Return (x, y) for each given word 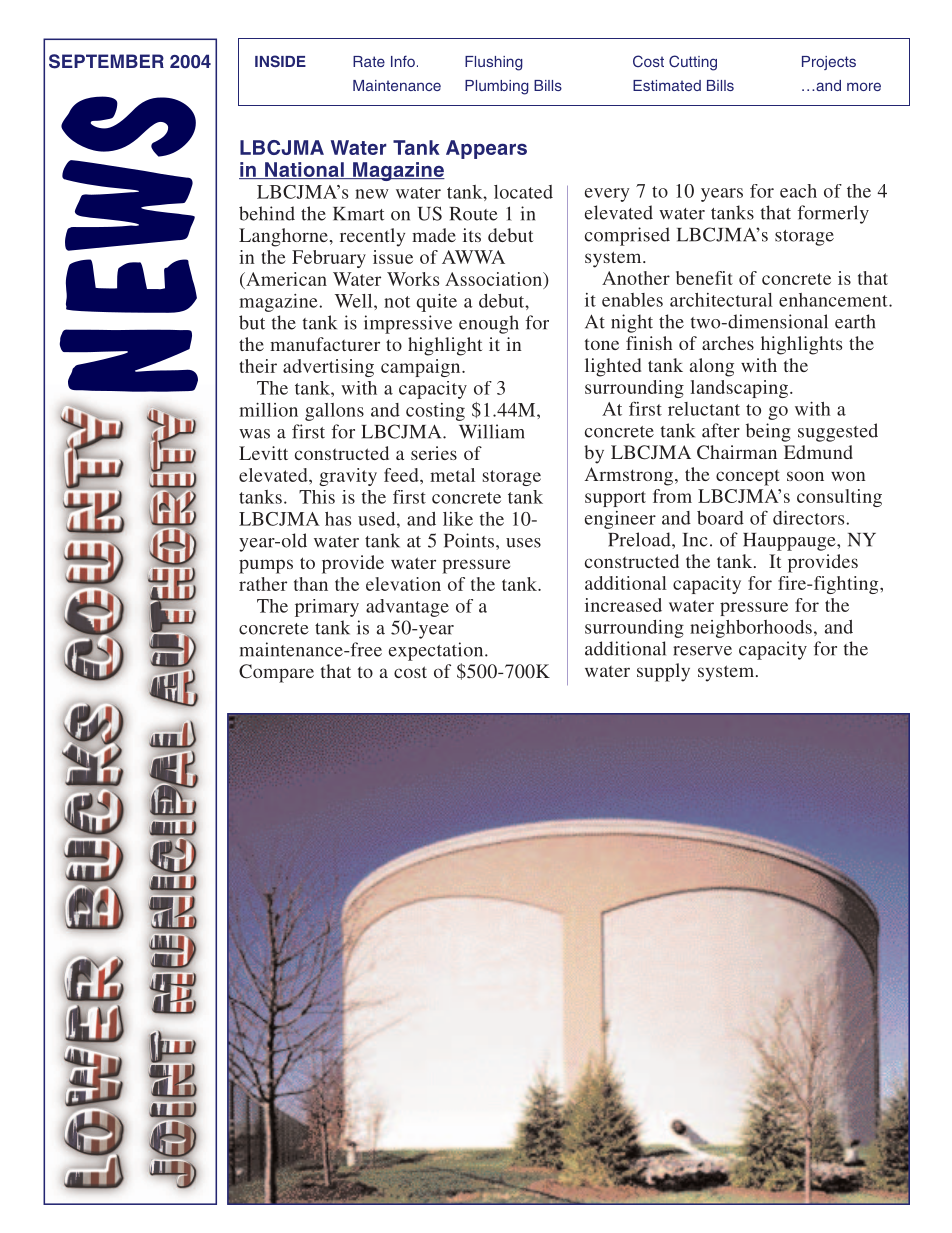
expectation (437, 651)
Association (495, 280)
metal (452, 475)
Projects (829, 63)
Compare (276, 673)
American (285, 279)
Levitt (263, 453)
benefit (704, 278)
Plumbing (497, 87)
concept (748, 478)
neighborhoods (751, 629)
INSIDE (280, 61)
